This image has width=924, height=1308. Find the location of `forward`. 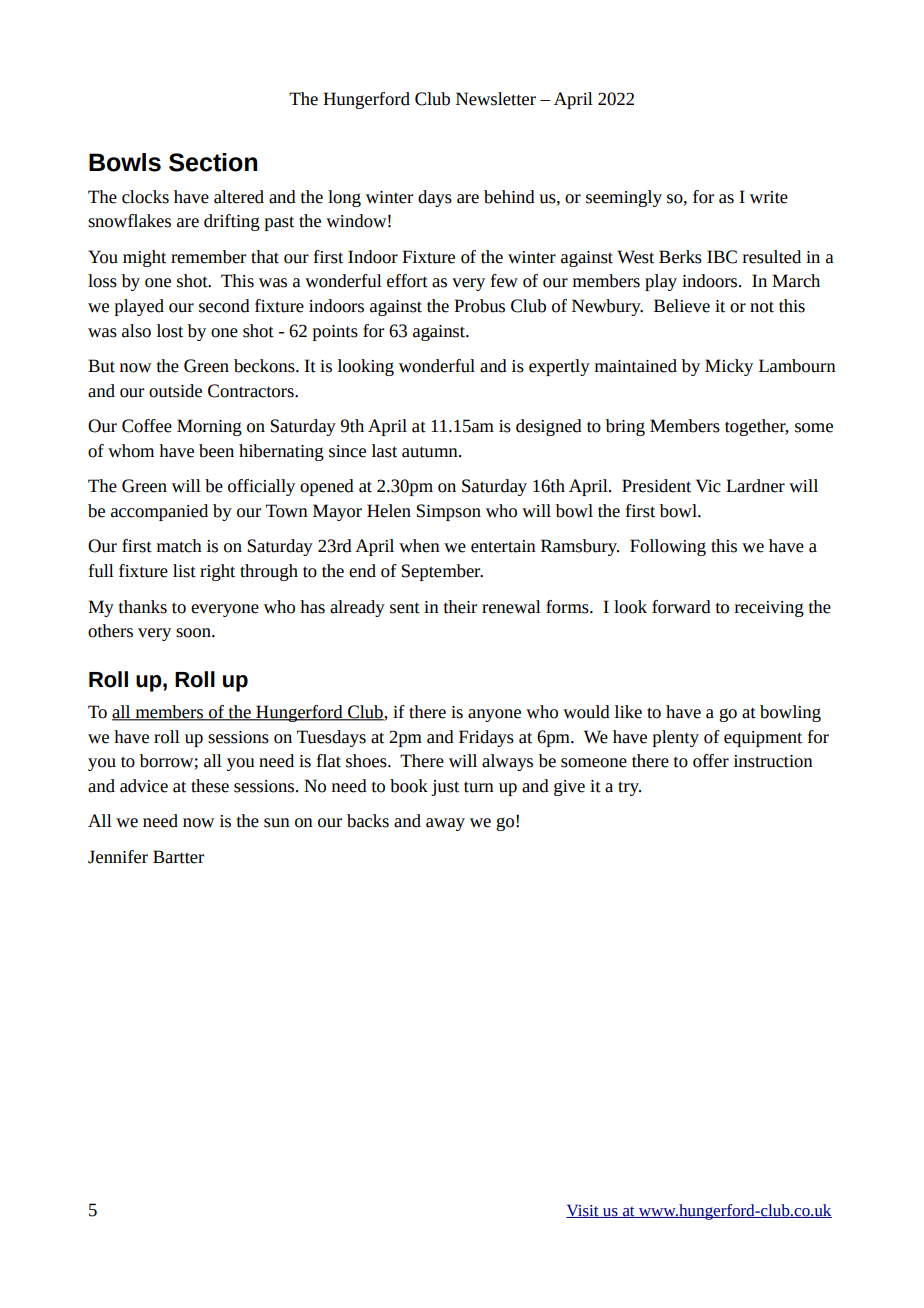

forward is located at coordinates (681, 607).
